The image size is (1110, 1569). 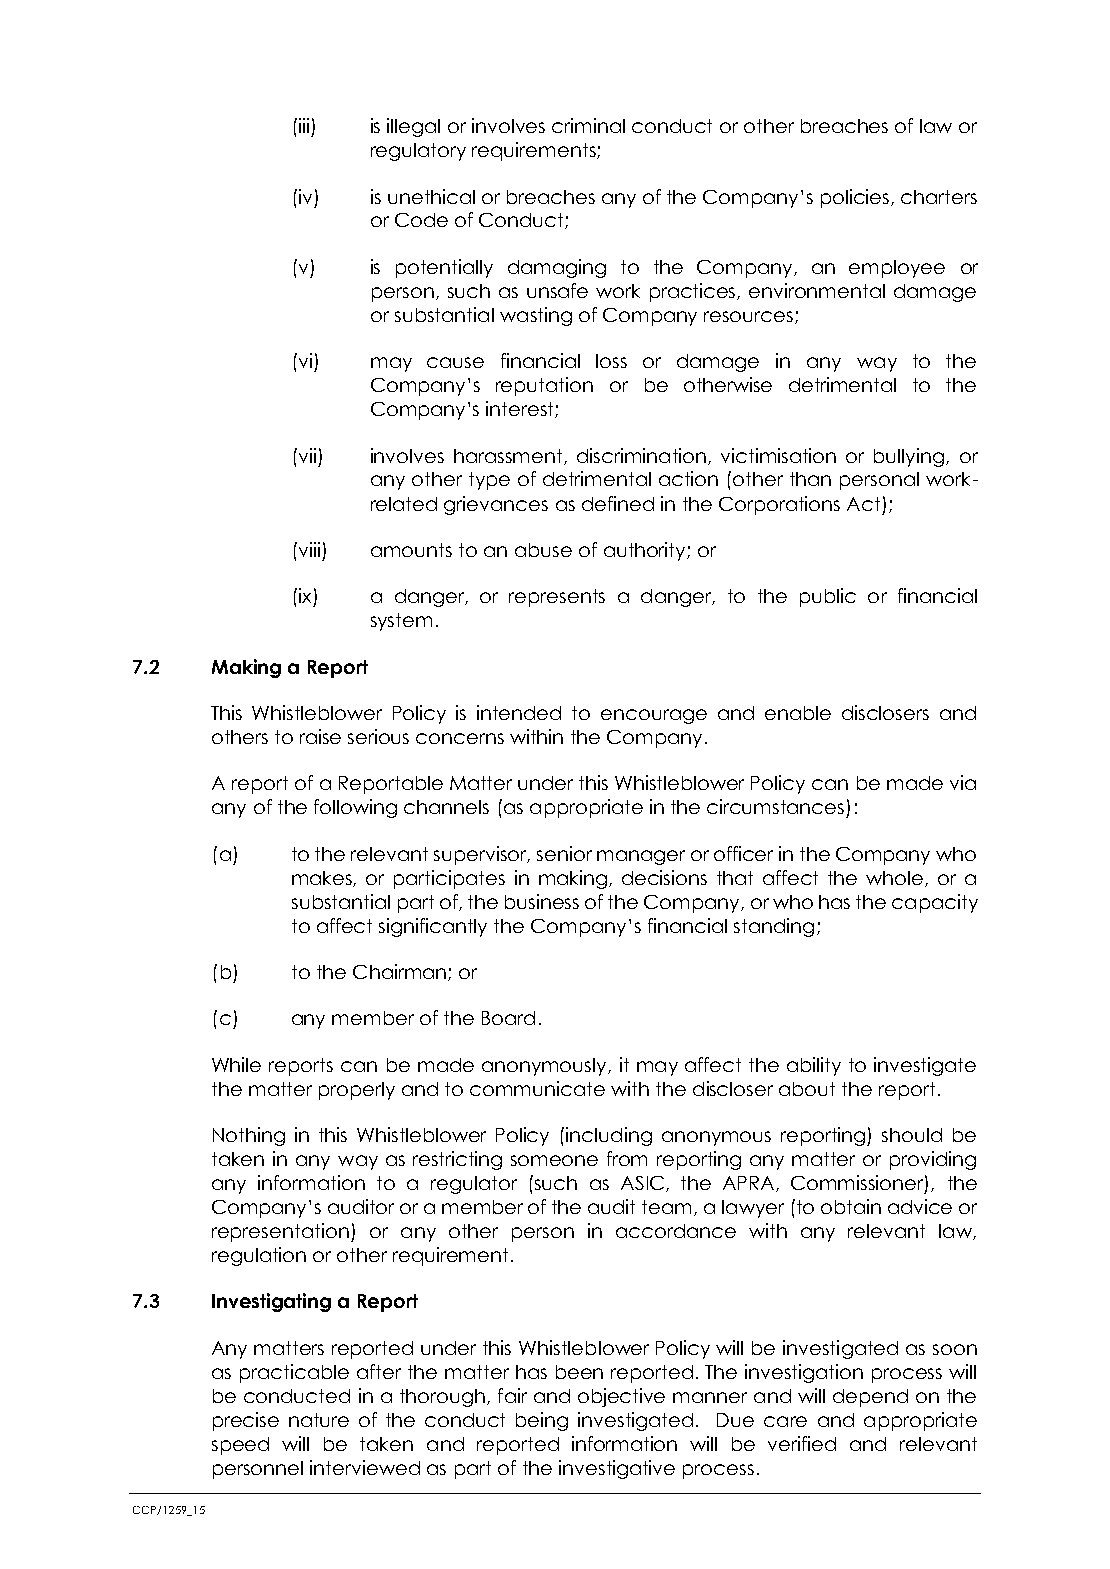 I want to click on properly, so click(x=357, y=1091).
